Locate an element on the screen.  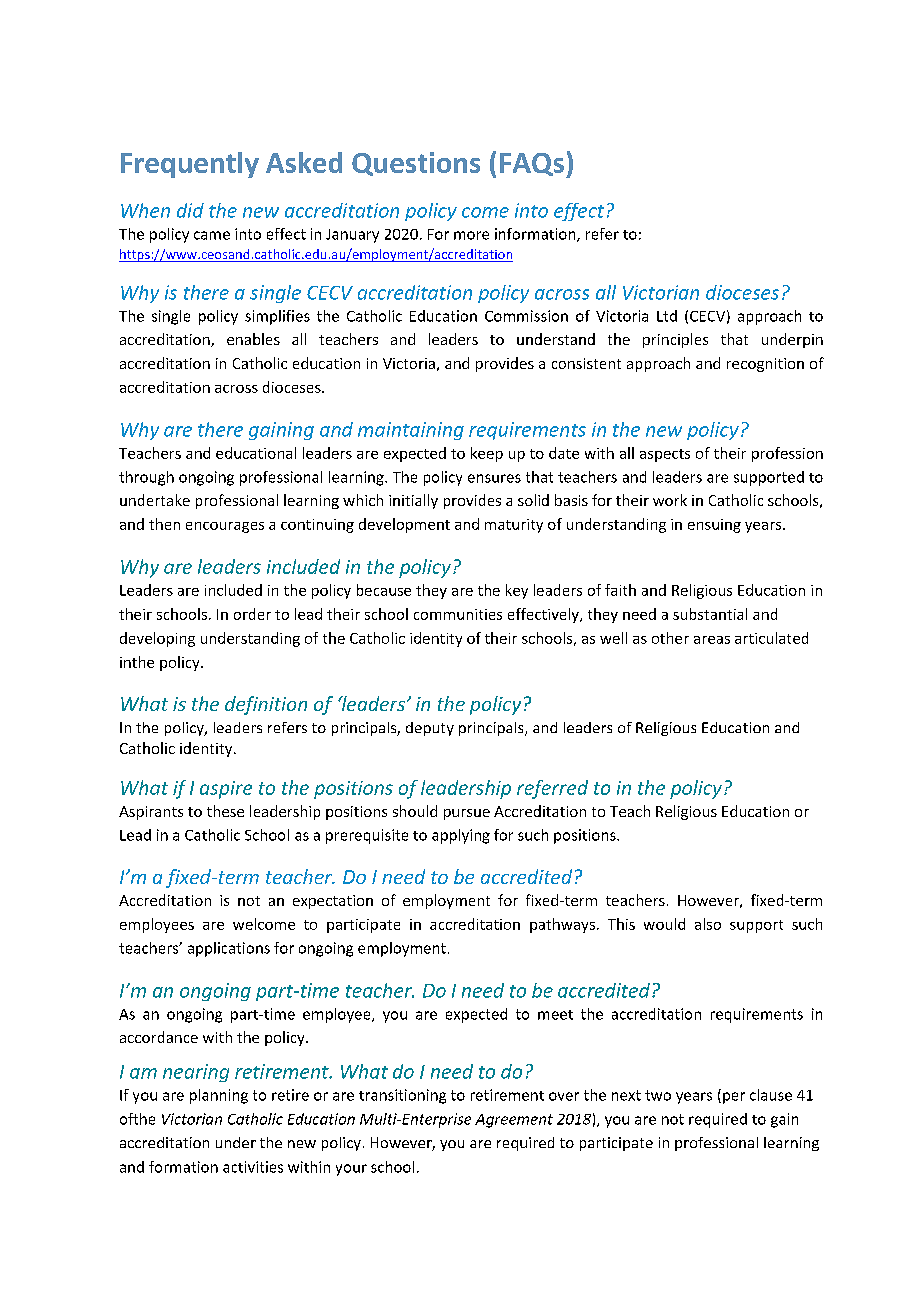
also is located at coordinates (708, 924).
